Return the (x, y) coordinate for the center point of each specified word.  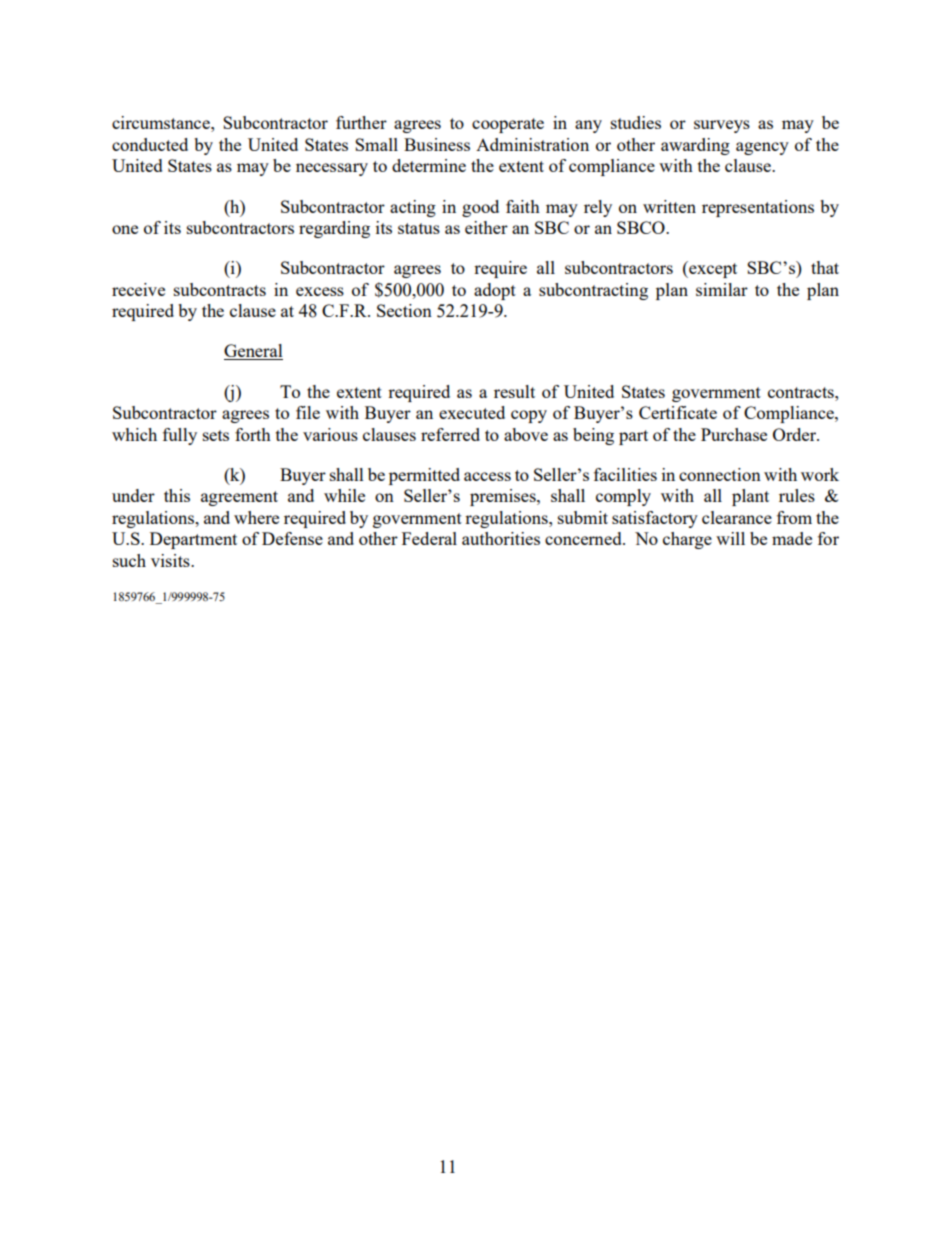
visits (171, 560)
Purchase (734, 434)
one (125, 229)
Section (404, 310)
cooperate (508, 125)
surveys (722, 126)
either (486, 227)
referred (450, 434)
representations (758, 208)
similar (722, 289)
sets (216, 435)
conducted (150, 144)
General (253, 352)
